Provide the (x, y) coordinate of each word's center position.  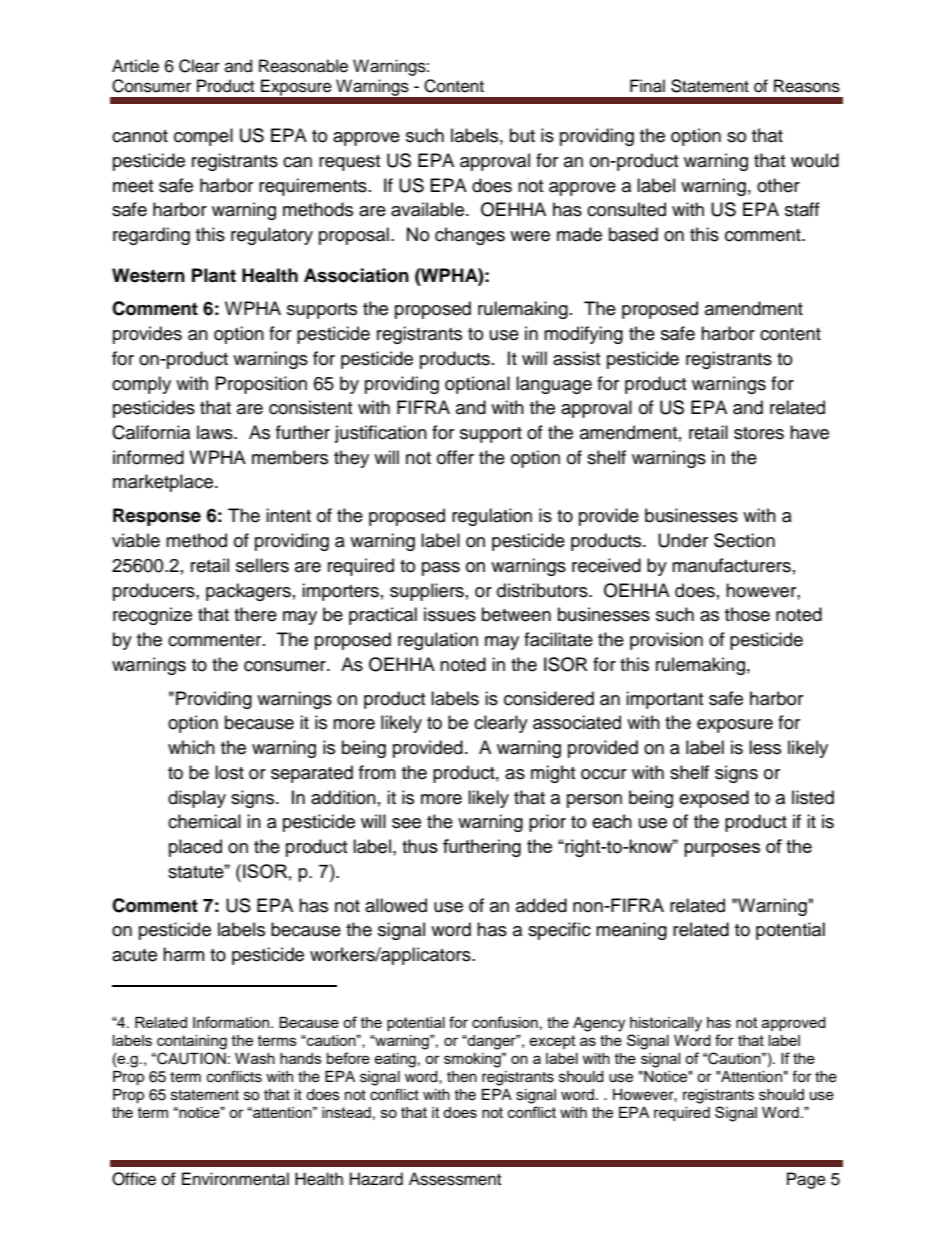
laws (216, 432)
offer (455, 457)
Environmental (235, 1179)
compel (203, 137)
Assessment (455, 1179)
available (429, 209)
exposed (714, 799)
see (406, 823)
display (197, 799)
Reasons (807, 86)
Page (806, 1180)
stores (759, 433)
